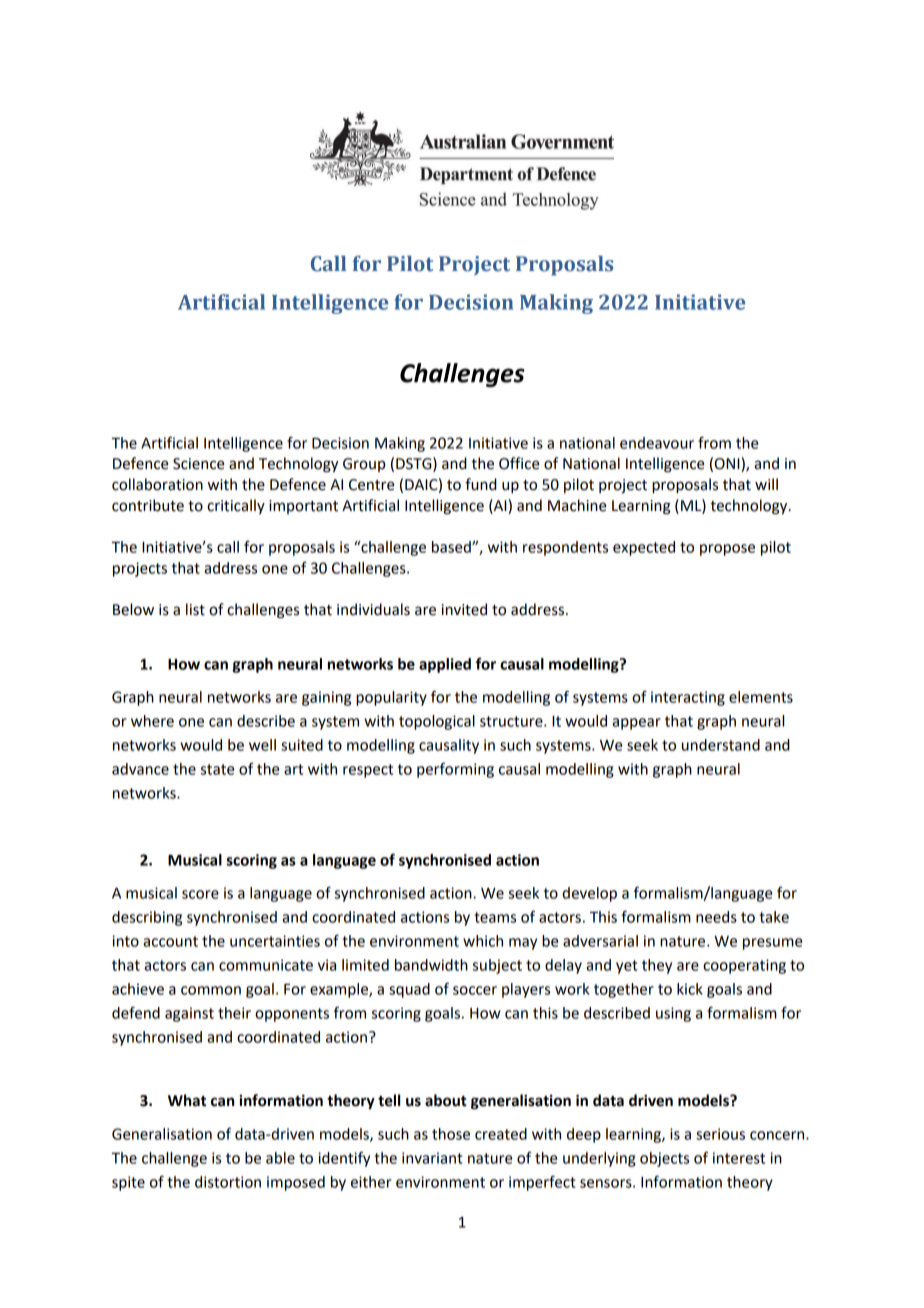 Image resolution: width=924 pixels, height=1308 pixels. Describe the element at coordinates (657, 443) in the screenshot. I see `endeavour` at that location.
